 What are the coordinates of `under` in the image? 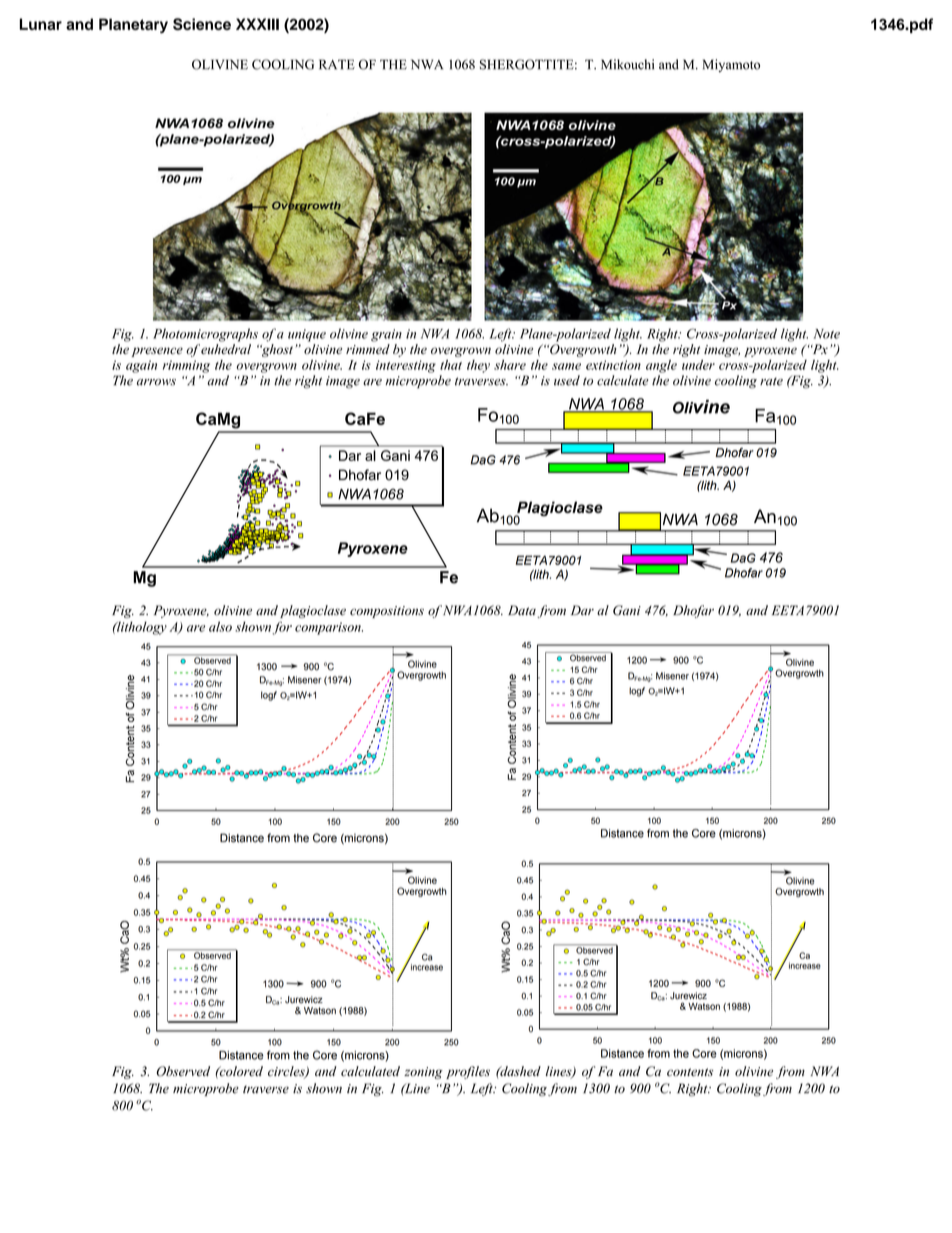 It's located at (698, 365).
